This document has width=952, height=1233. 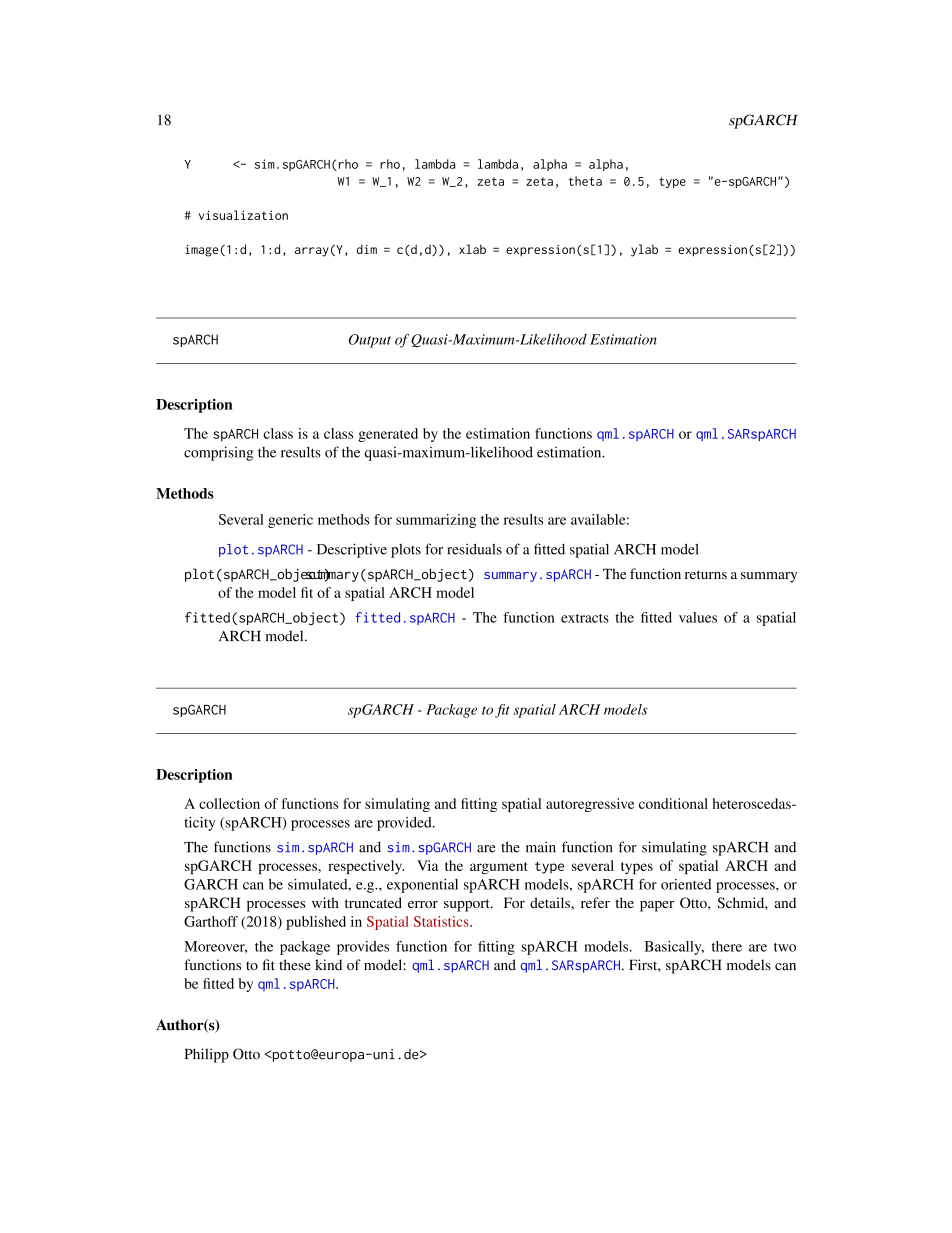 What do you see at coordinates (229, 803) in the document?
I see `collection` at bounding box center [229, 803].
